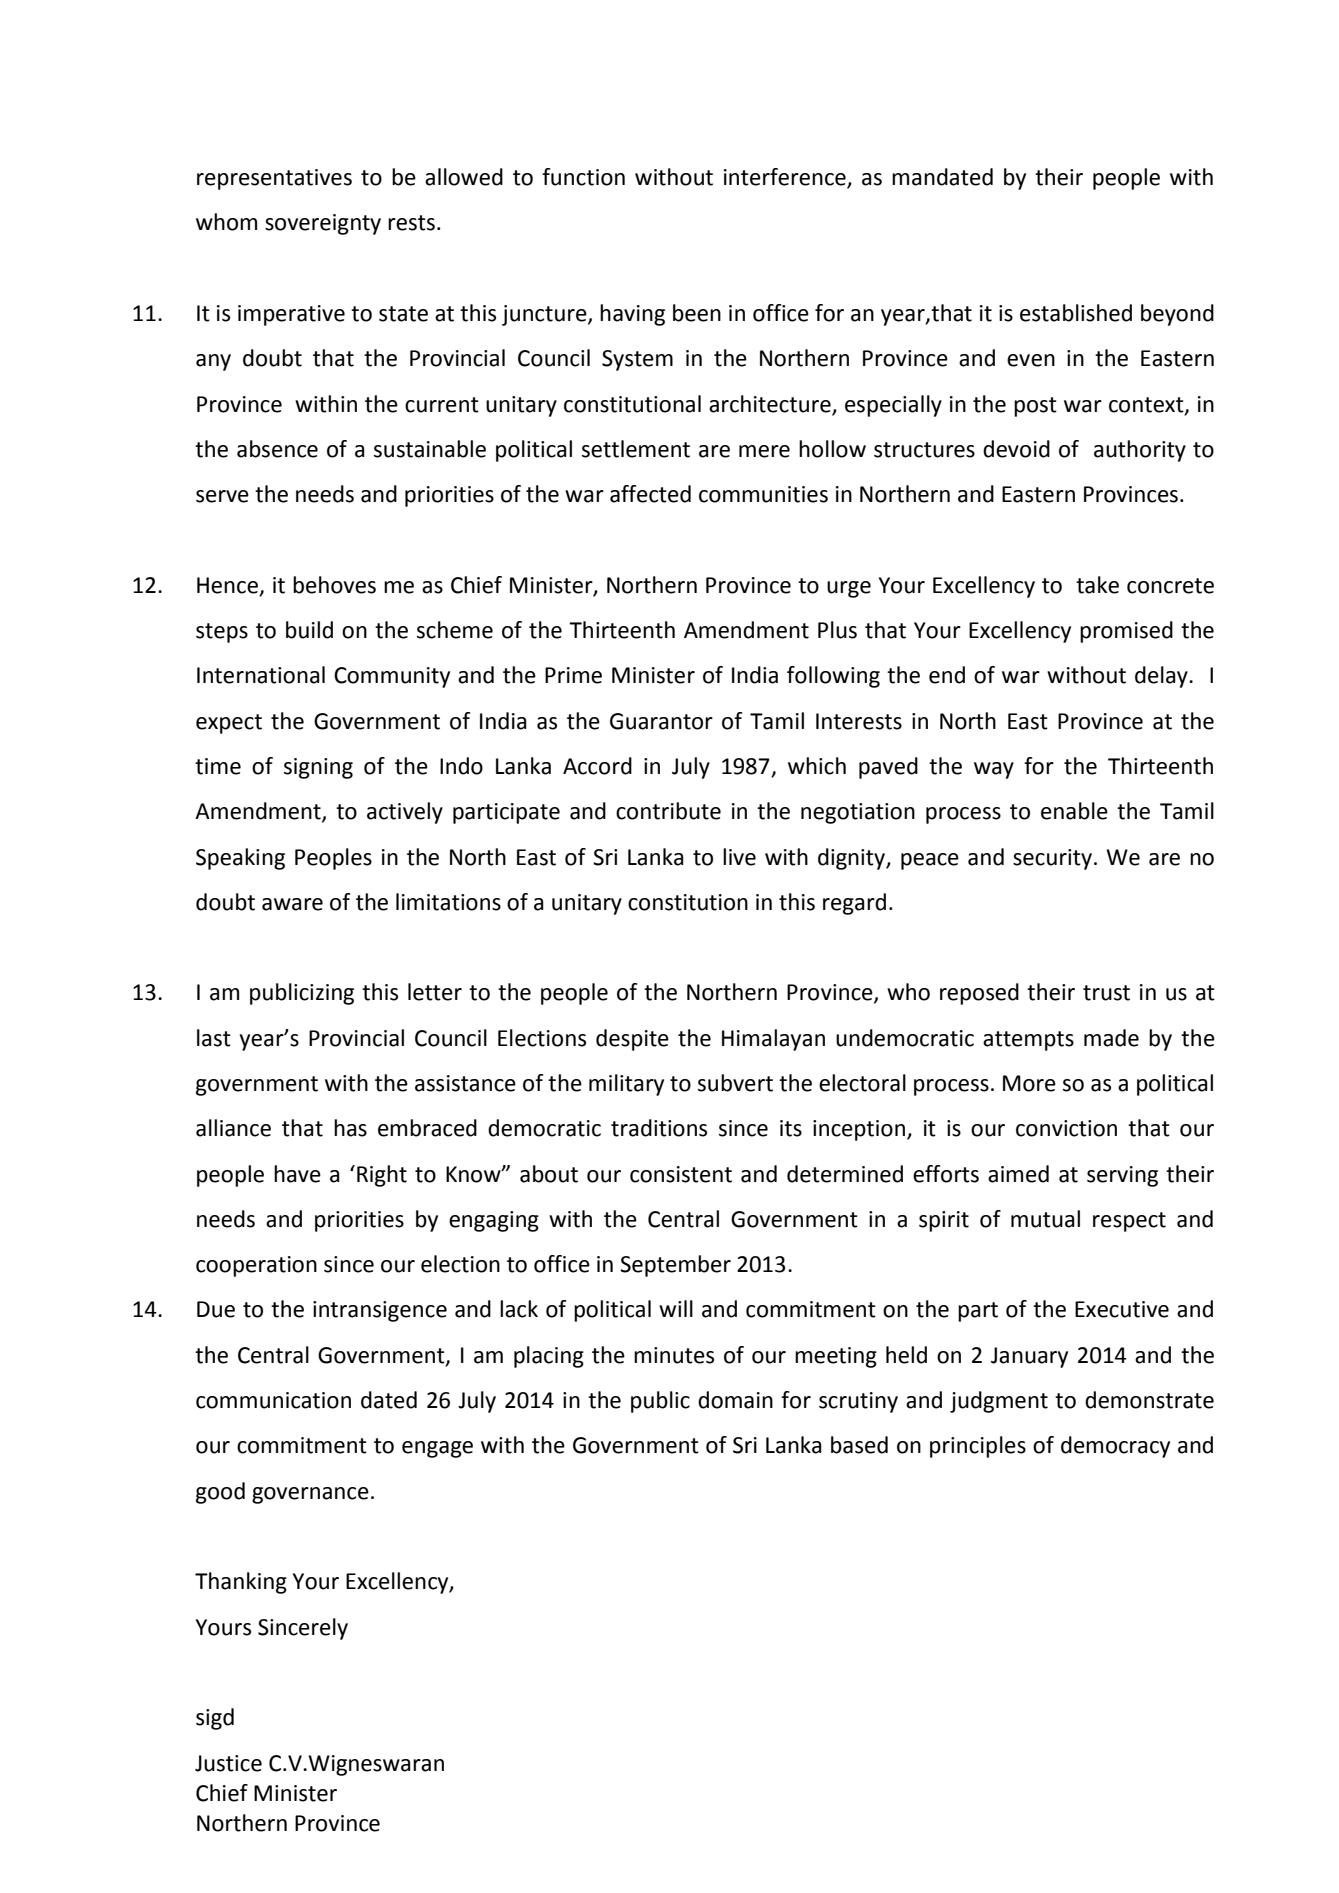 The height and width of the screenshot is (1893, 1339). I want to click on intransigence, so click(380, 1311).
